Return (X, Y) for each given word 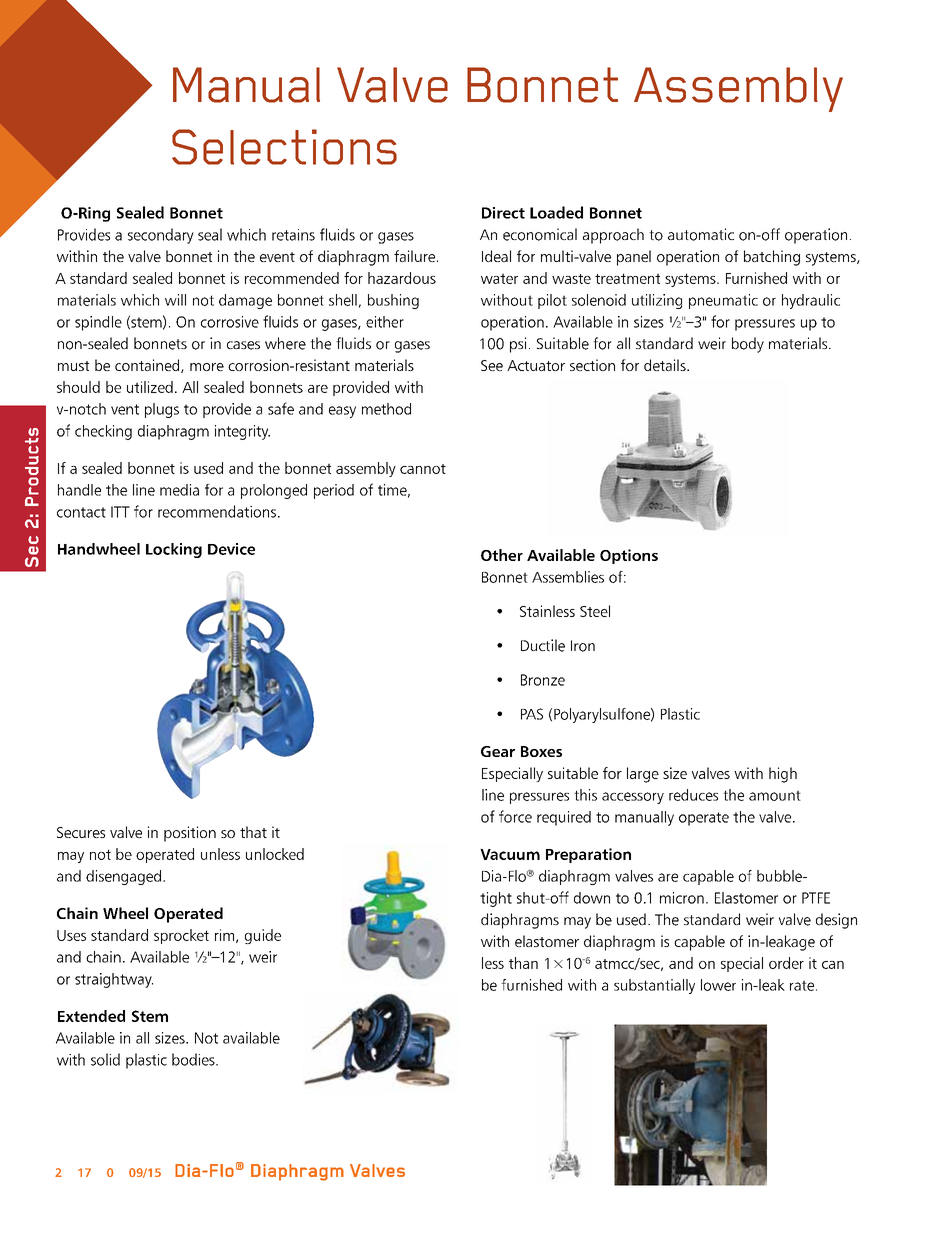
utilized (150, 387)
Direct (503, 213)
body (748, 345)
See (492, 365)
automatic (701, 234)
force (515, 816)
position (190, 834)
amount (775, 795)
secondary (161, 236)
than (523, 963)
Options (629, 556)
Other (502, 555)
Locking (174, 550)
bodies (194, 1059)
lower (718, 985)
